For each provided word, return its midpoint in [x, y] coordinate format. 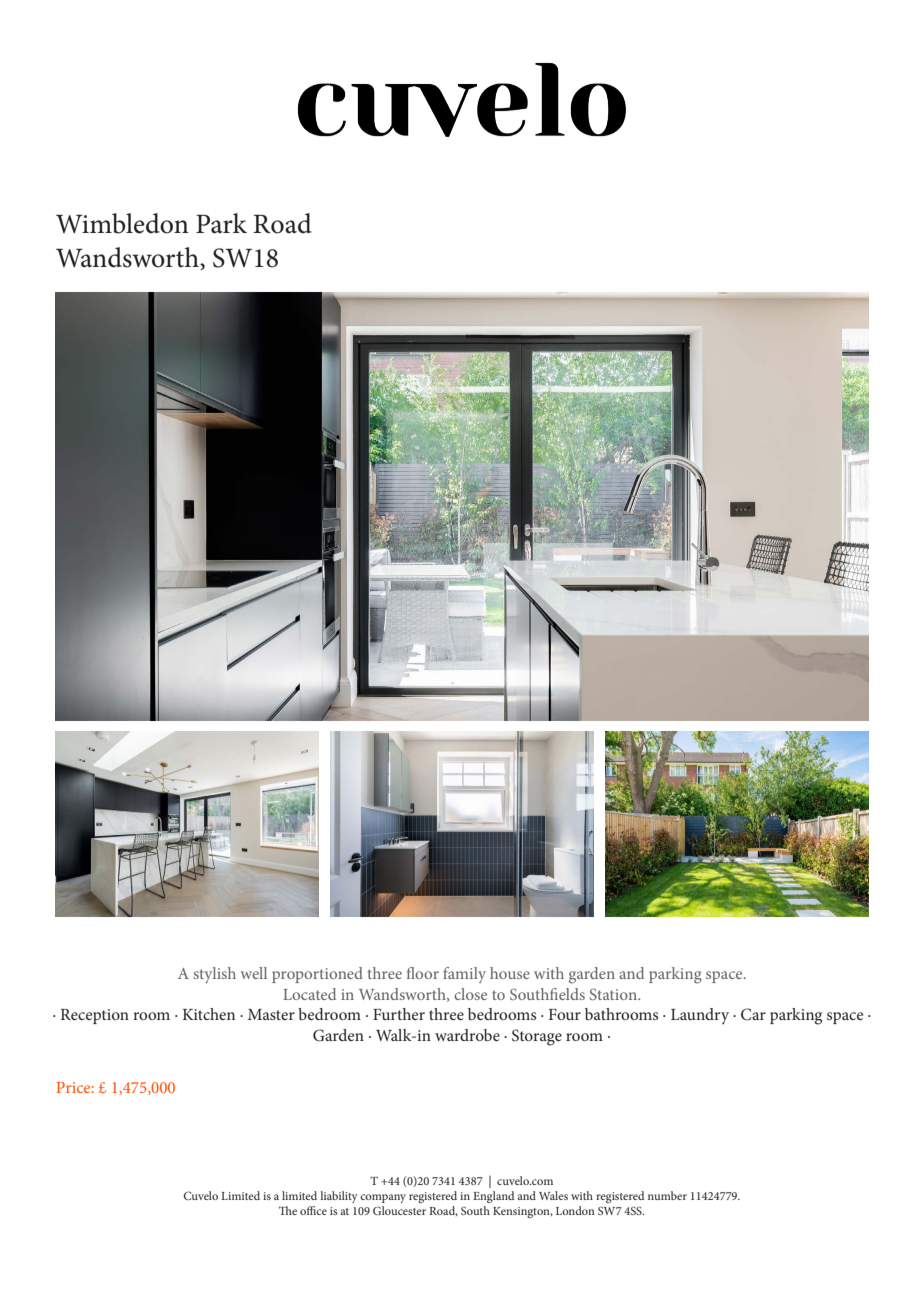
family [464, 975]
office [313, 1210]
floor [423, 973]
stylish [215, 975]
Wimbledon [122, 223]
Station [614, 994]
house [510, 973]
